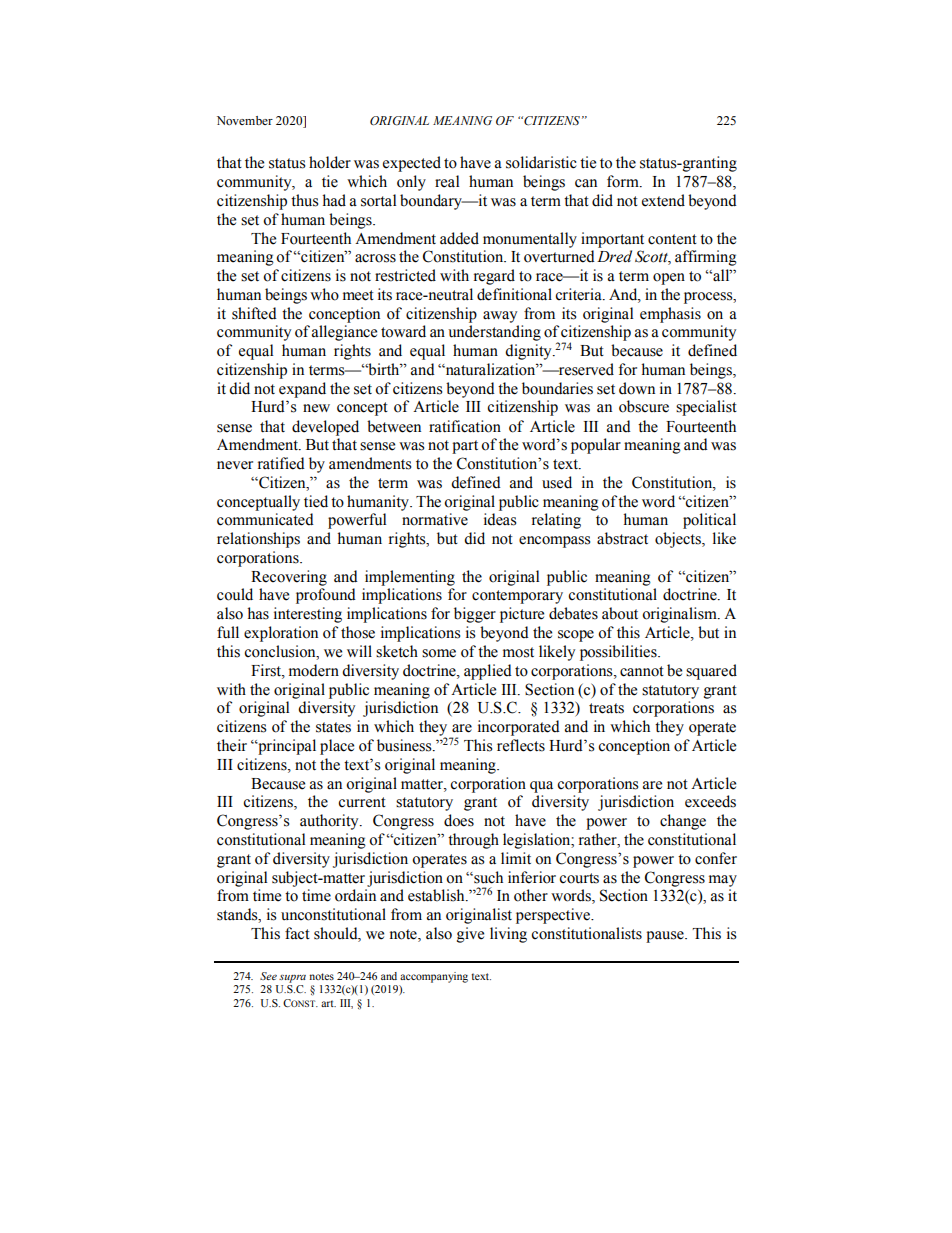 This screenshot has height=1233, width=952. Describe the element at coordinates (286, 747) in the screenshot. I see `principal` at that location.
